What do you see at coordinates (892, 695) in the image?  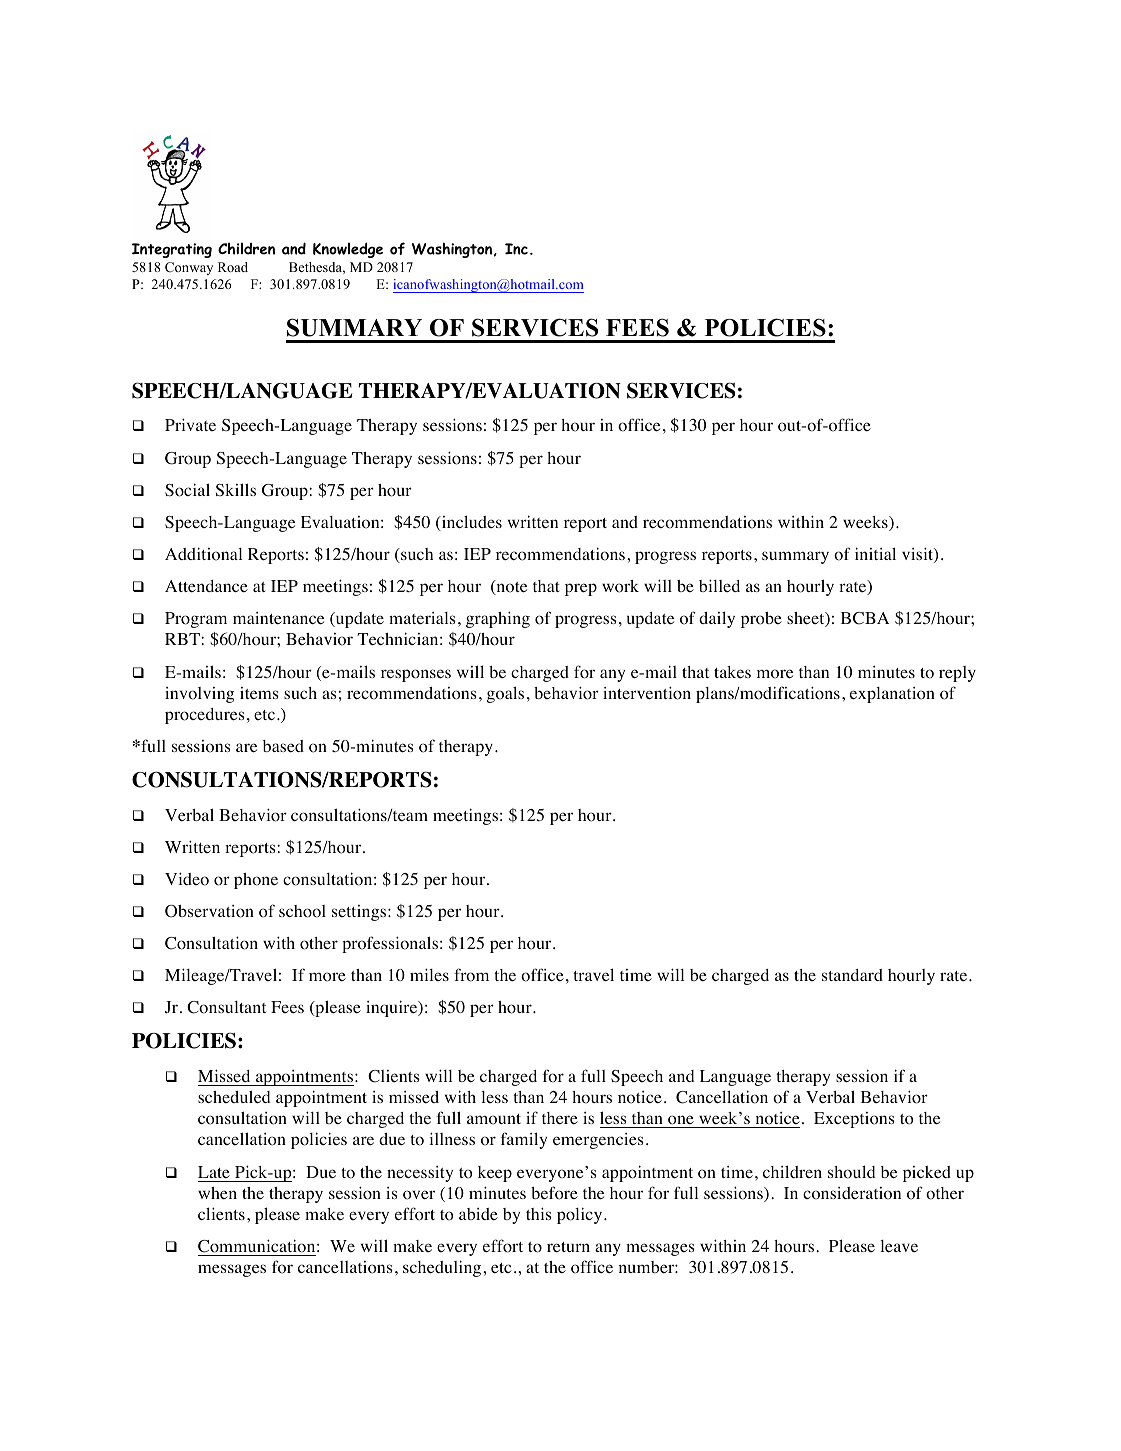 I see `explanation` at bounding box center [892, 695].
